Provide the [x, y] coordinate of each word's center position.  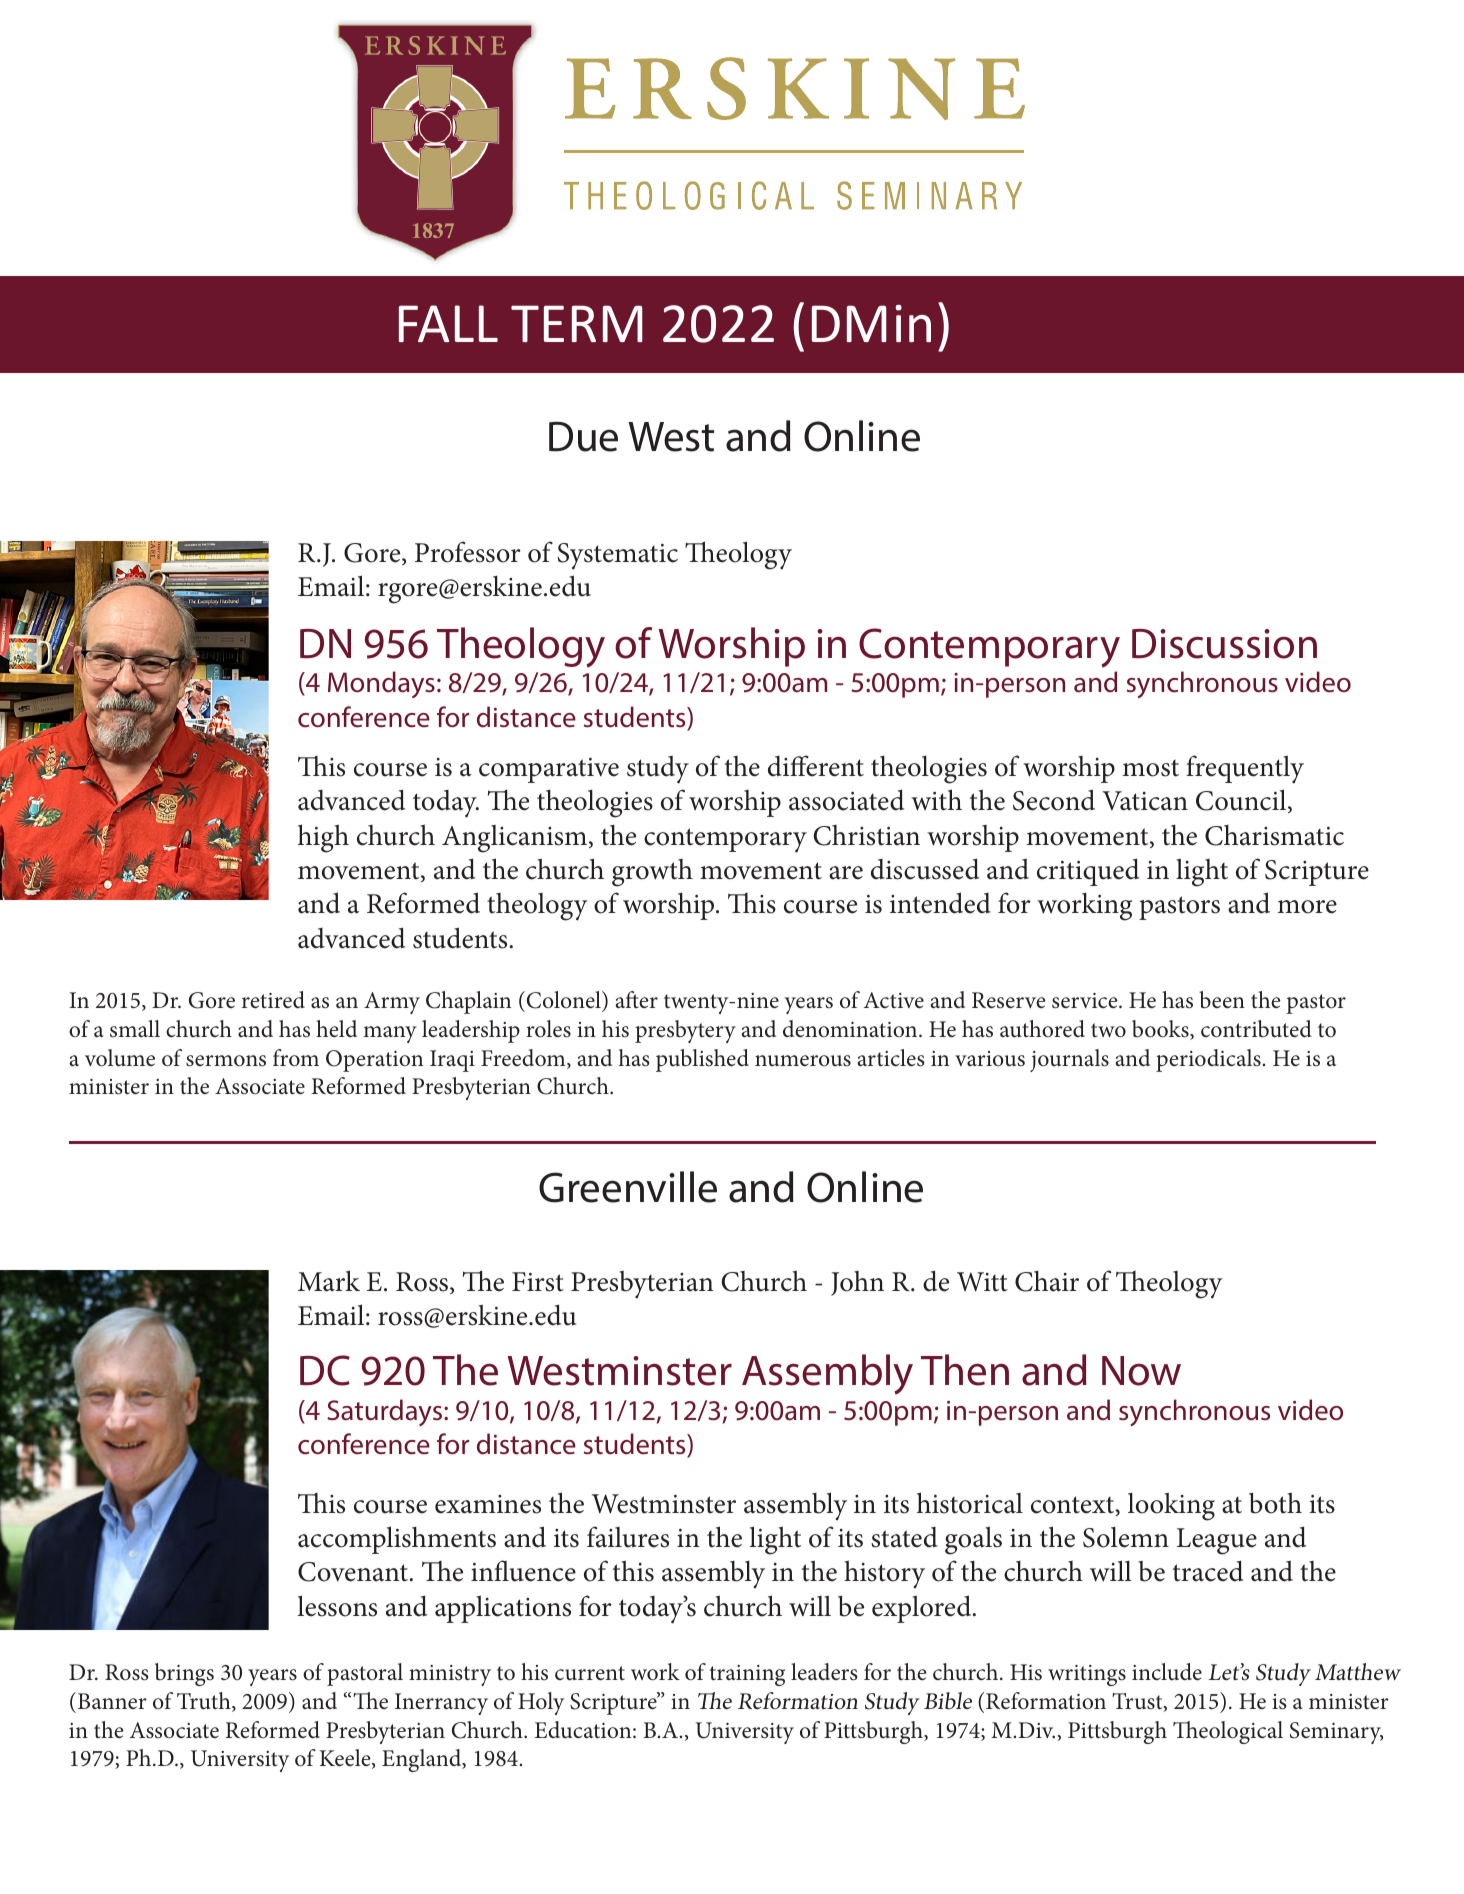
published [702, 1060]
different [816, 766]
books [1161, 1030]
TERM [577, 323]
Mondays [381, 684]
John [857, 1283]
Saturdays [386, 1412]
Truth [205, 1702]
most [1151, 768]
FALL [448, 323]
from [296, 1058]
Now [1141, 1371]
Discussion [1224, 644]
